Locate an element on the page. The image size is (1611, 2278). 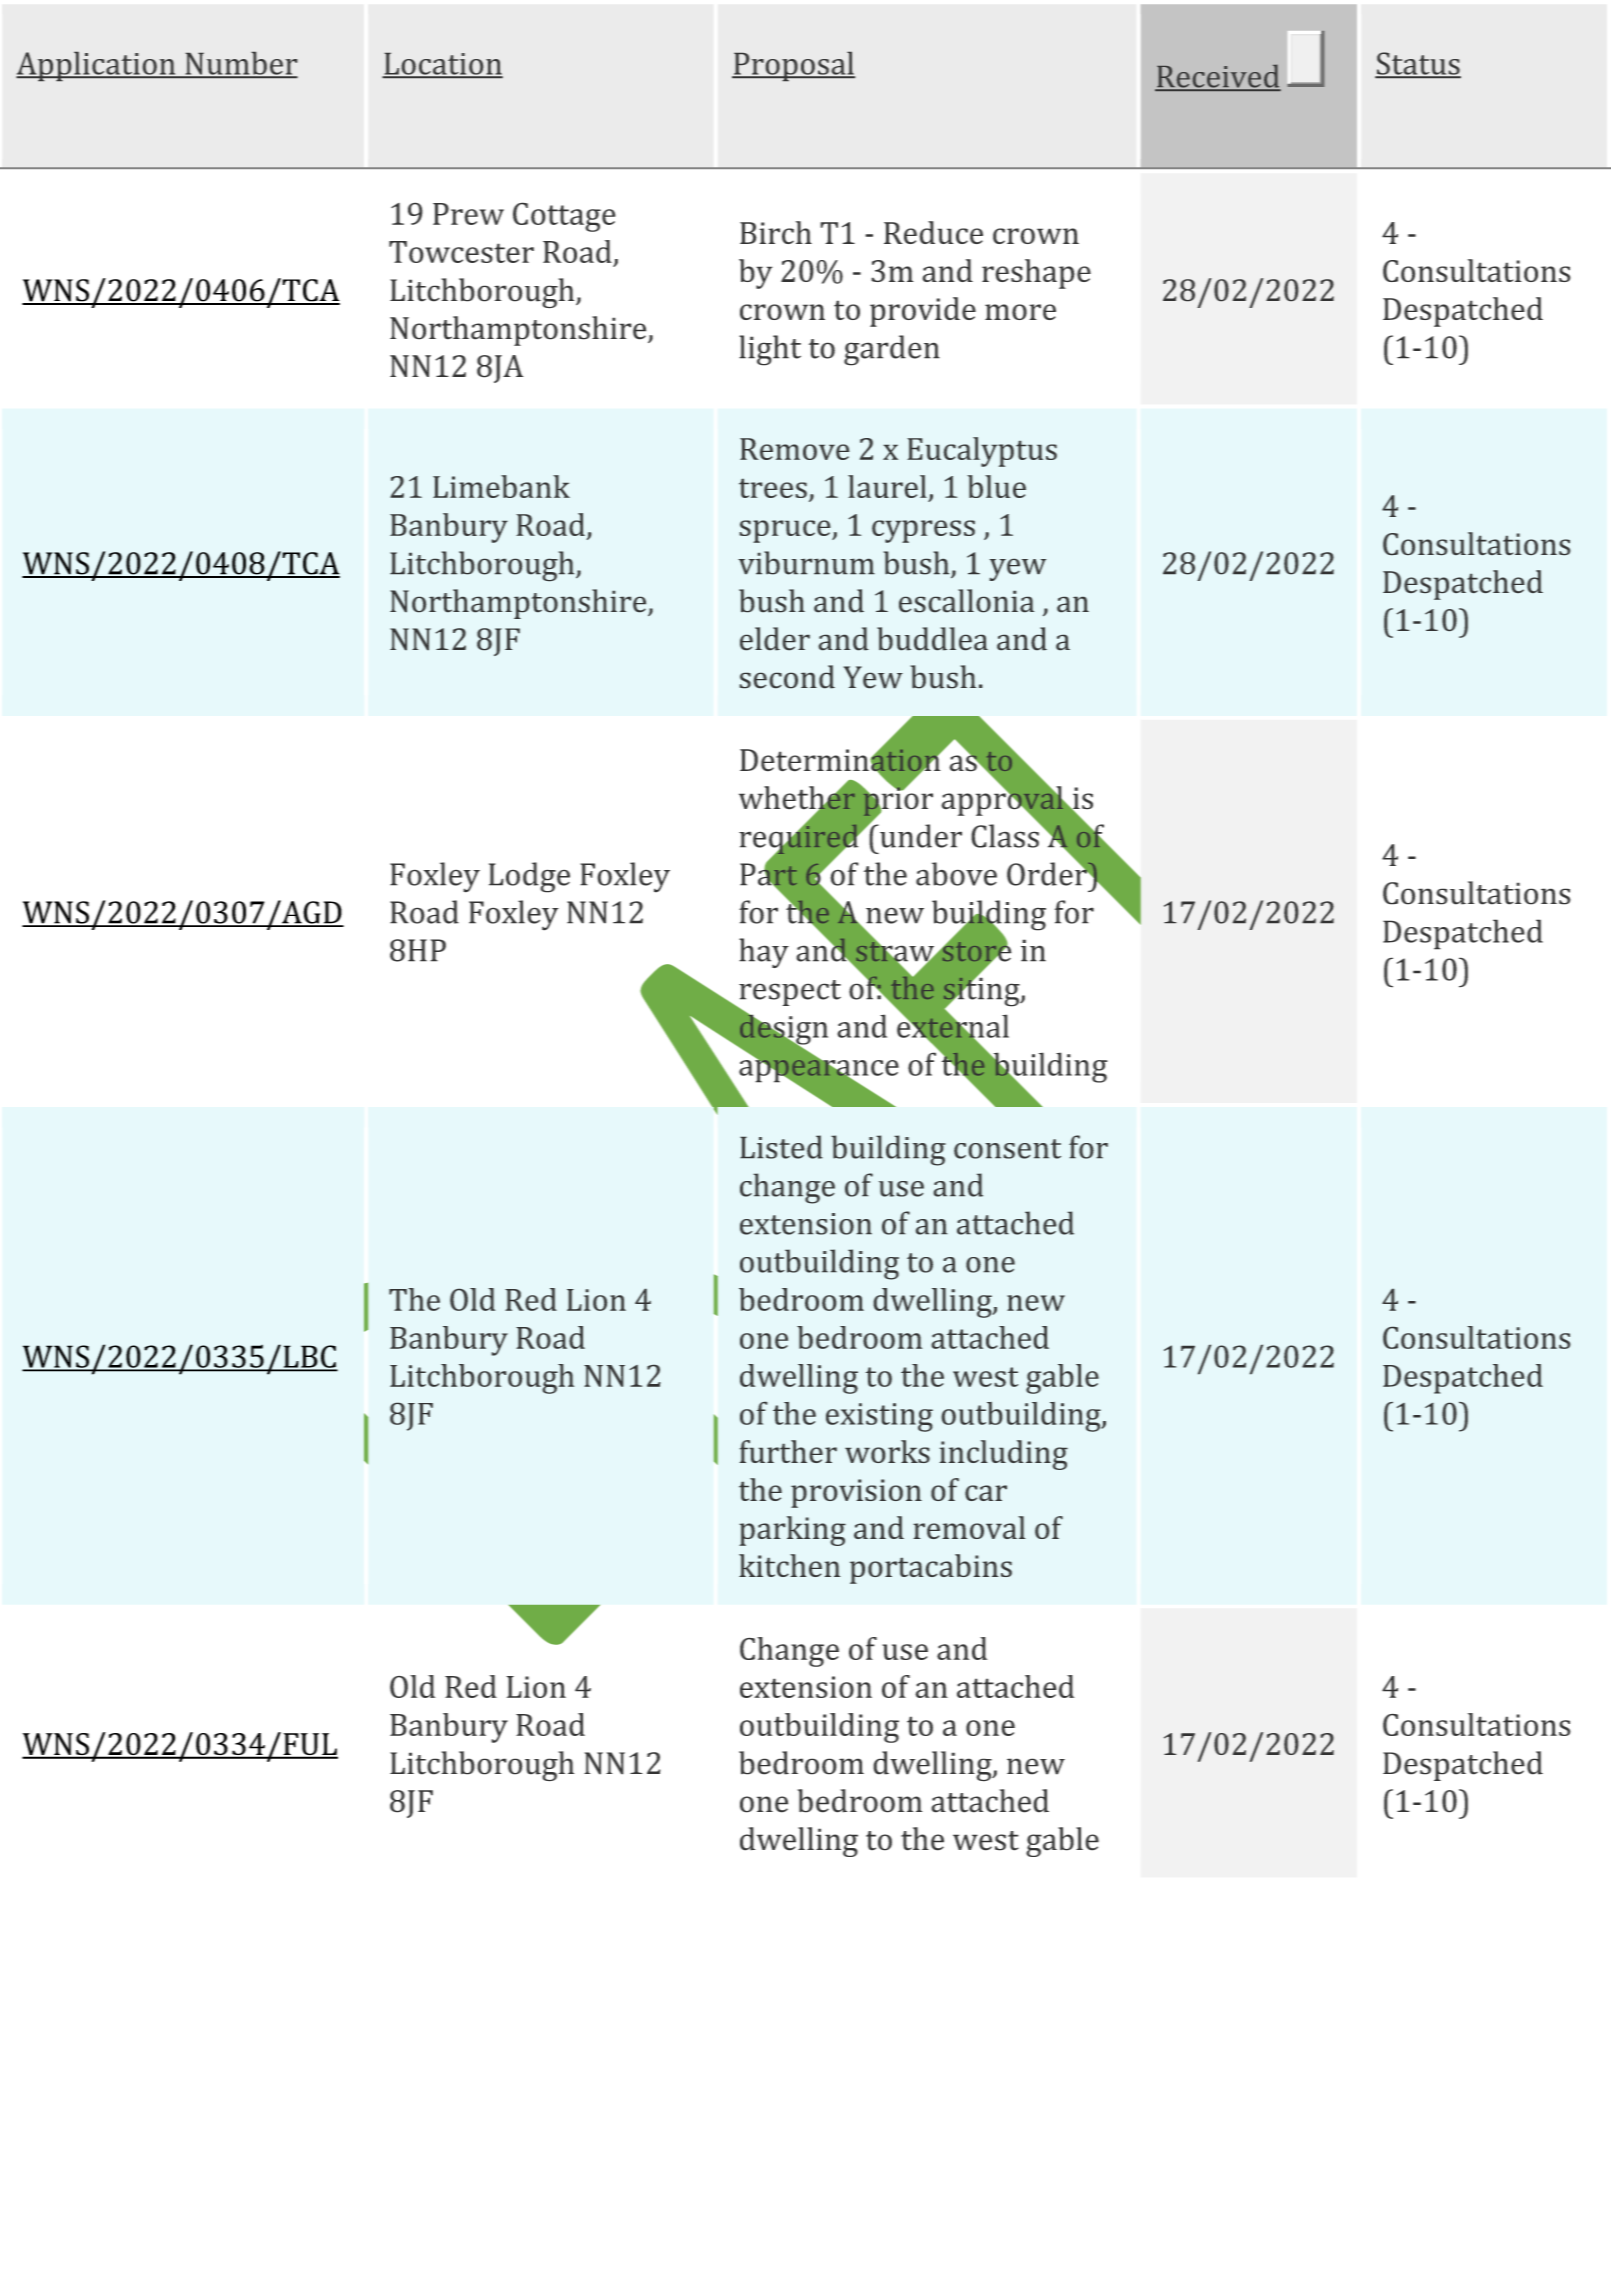
parking is located at coordinates (792, 1531).
